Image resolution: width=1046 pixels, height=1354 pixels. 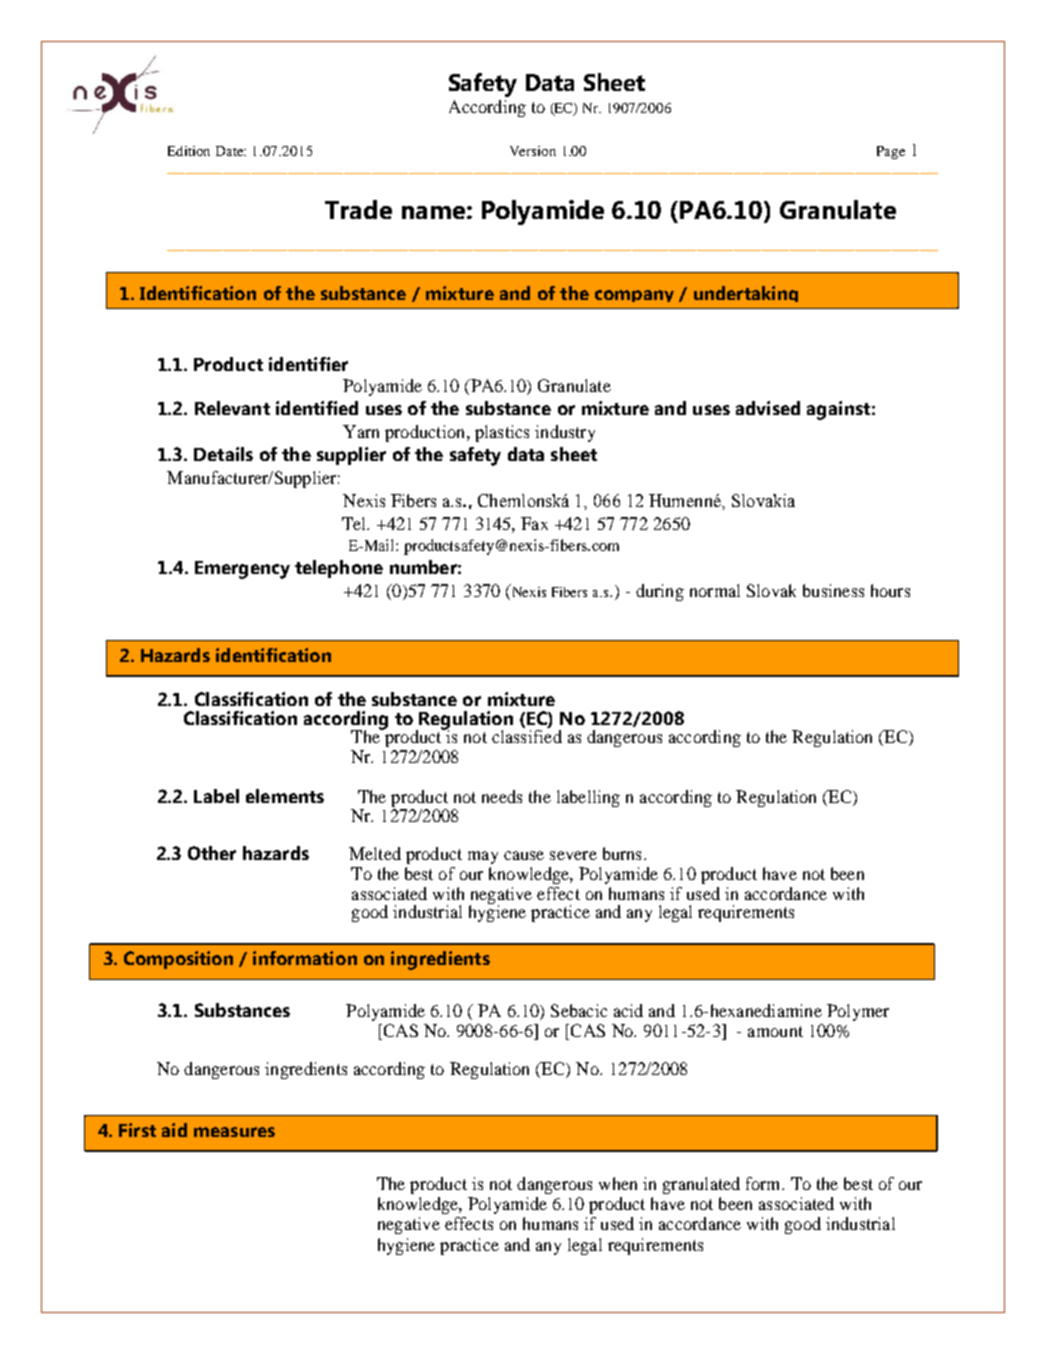 I want to click on advised, so click(x=768, y=408).
